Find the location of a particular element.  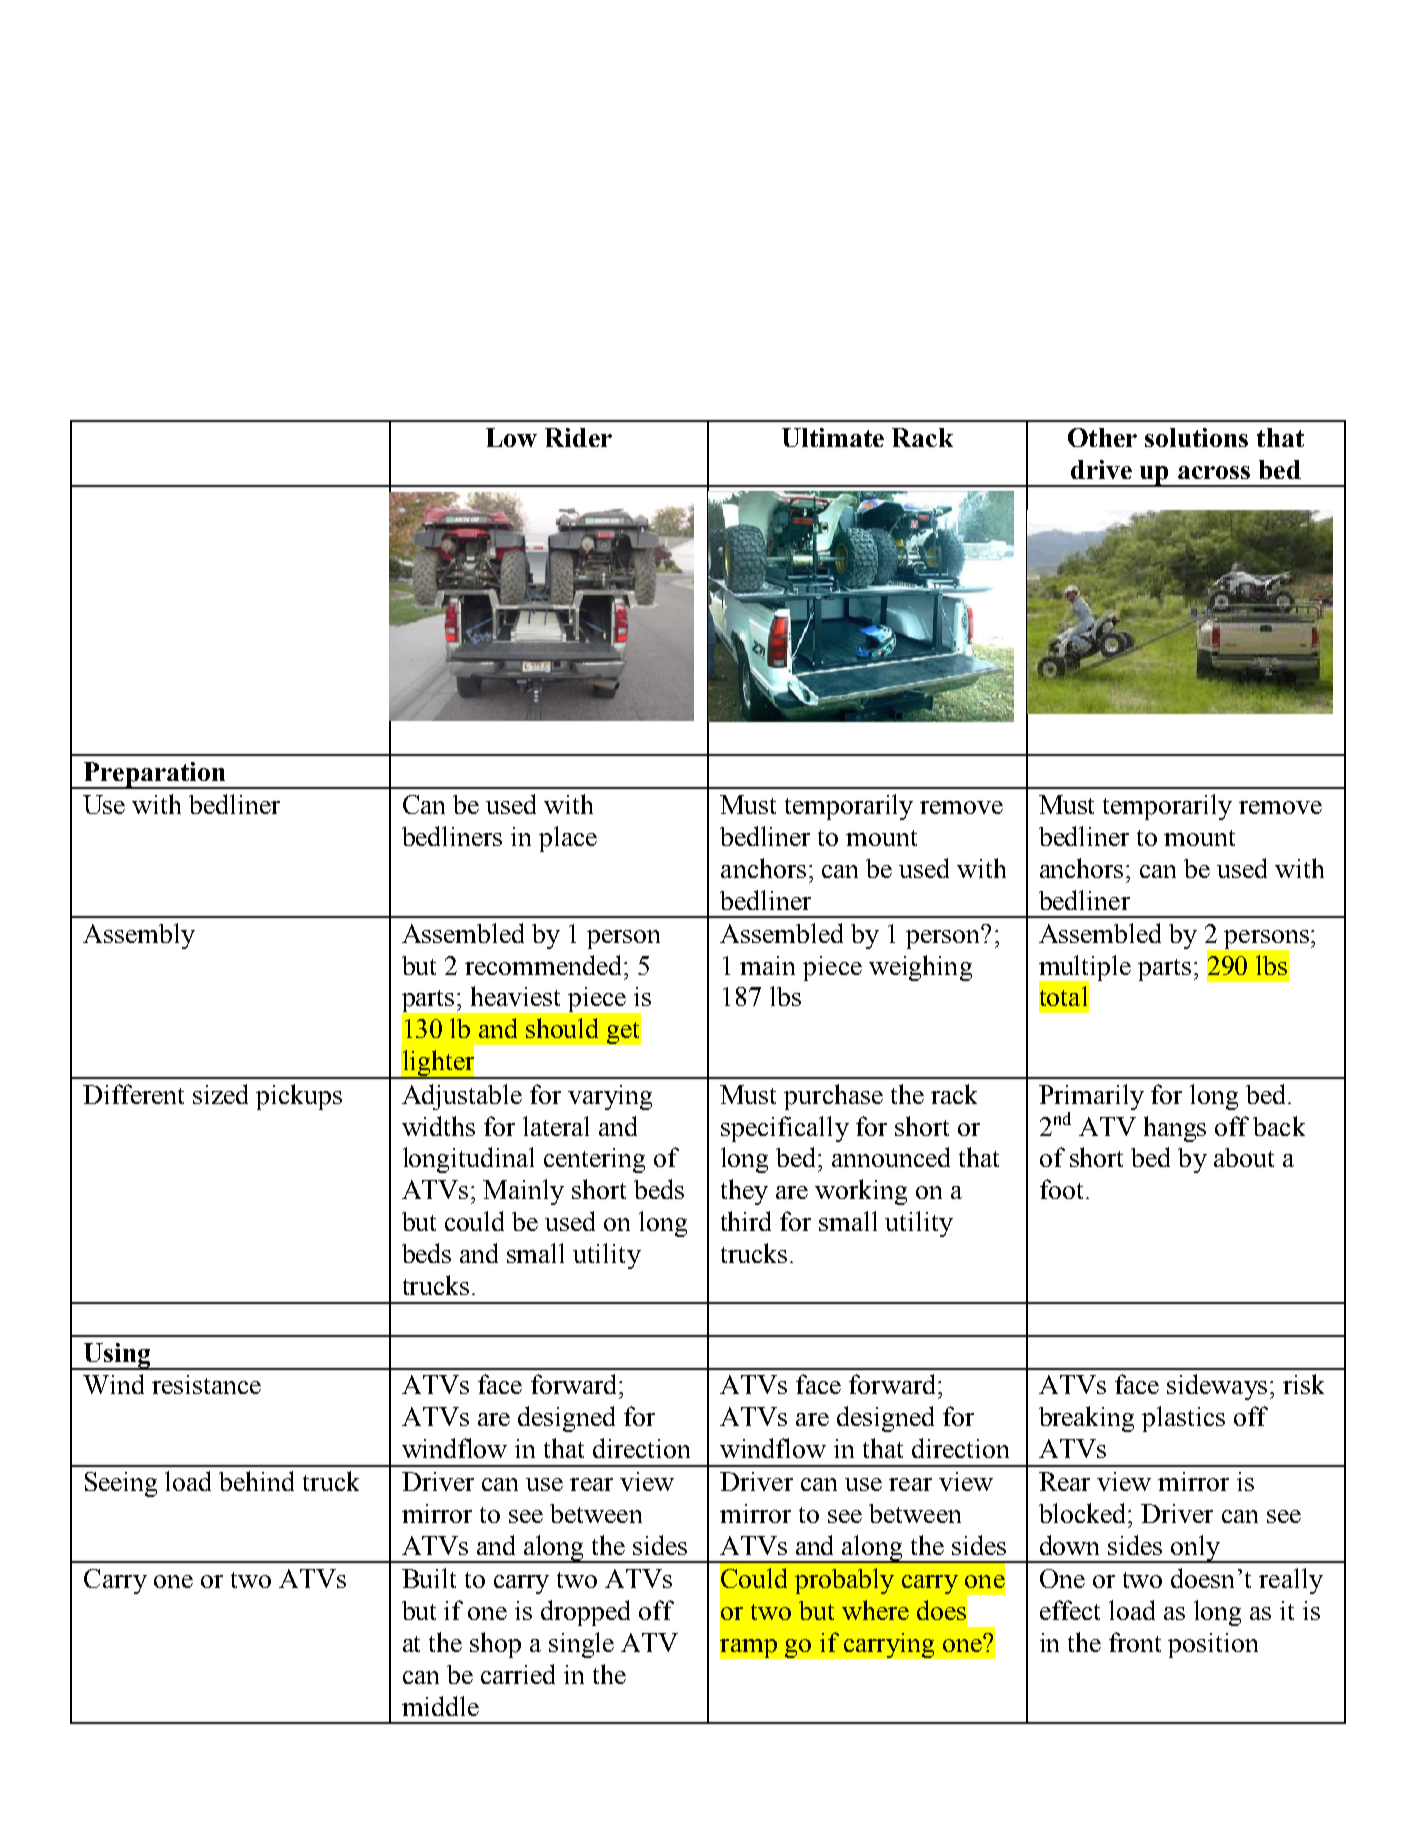

across is located at coordinates (1214, 472).
